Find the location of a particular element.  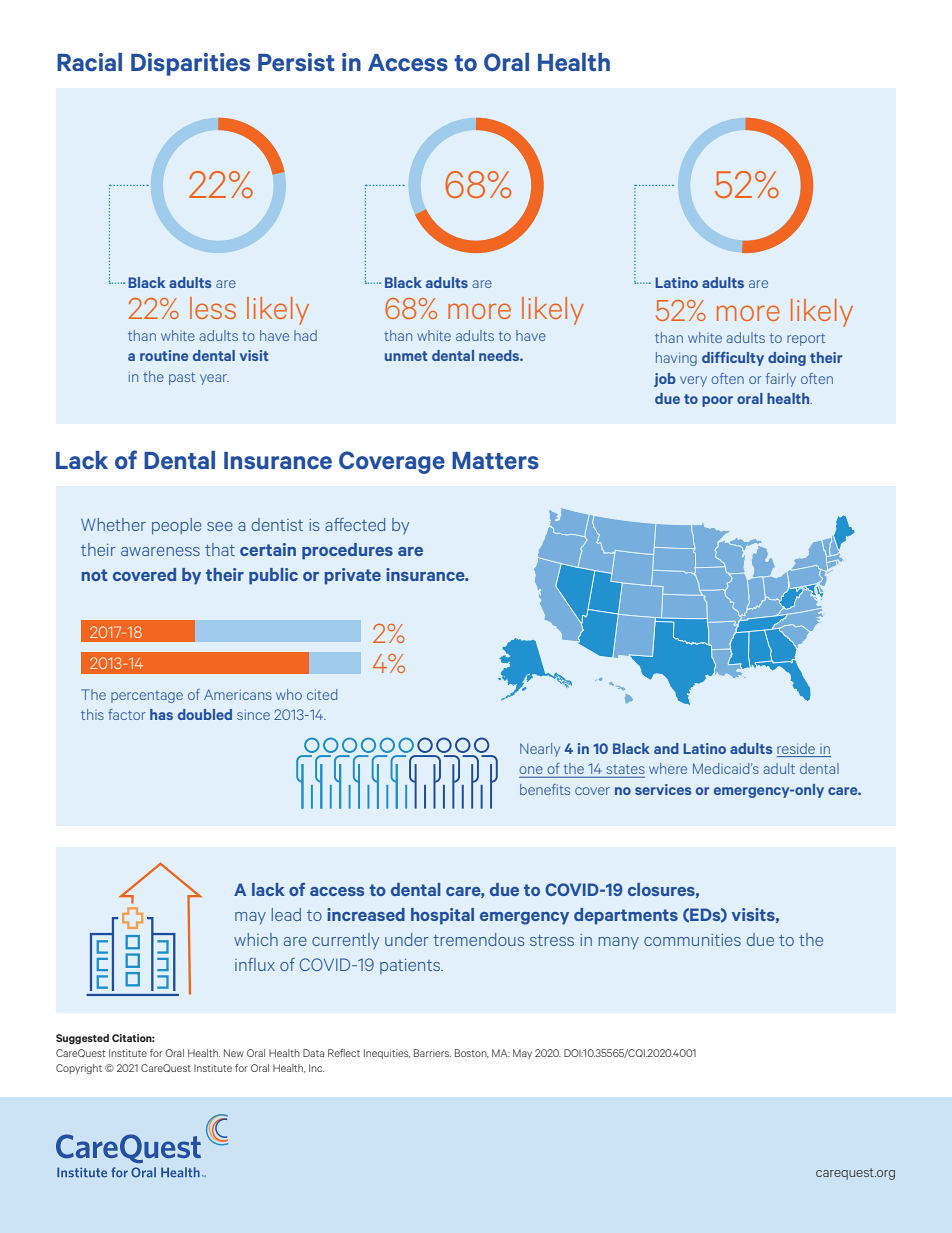

awareness is located at coordinates (160, 551).
